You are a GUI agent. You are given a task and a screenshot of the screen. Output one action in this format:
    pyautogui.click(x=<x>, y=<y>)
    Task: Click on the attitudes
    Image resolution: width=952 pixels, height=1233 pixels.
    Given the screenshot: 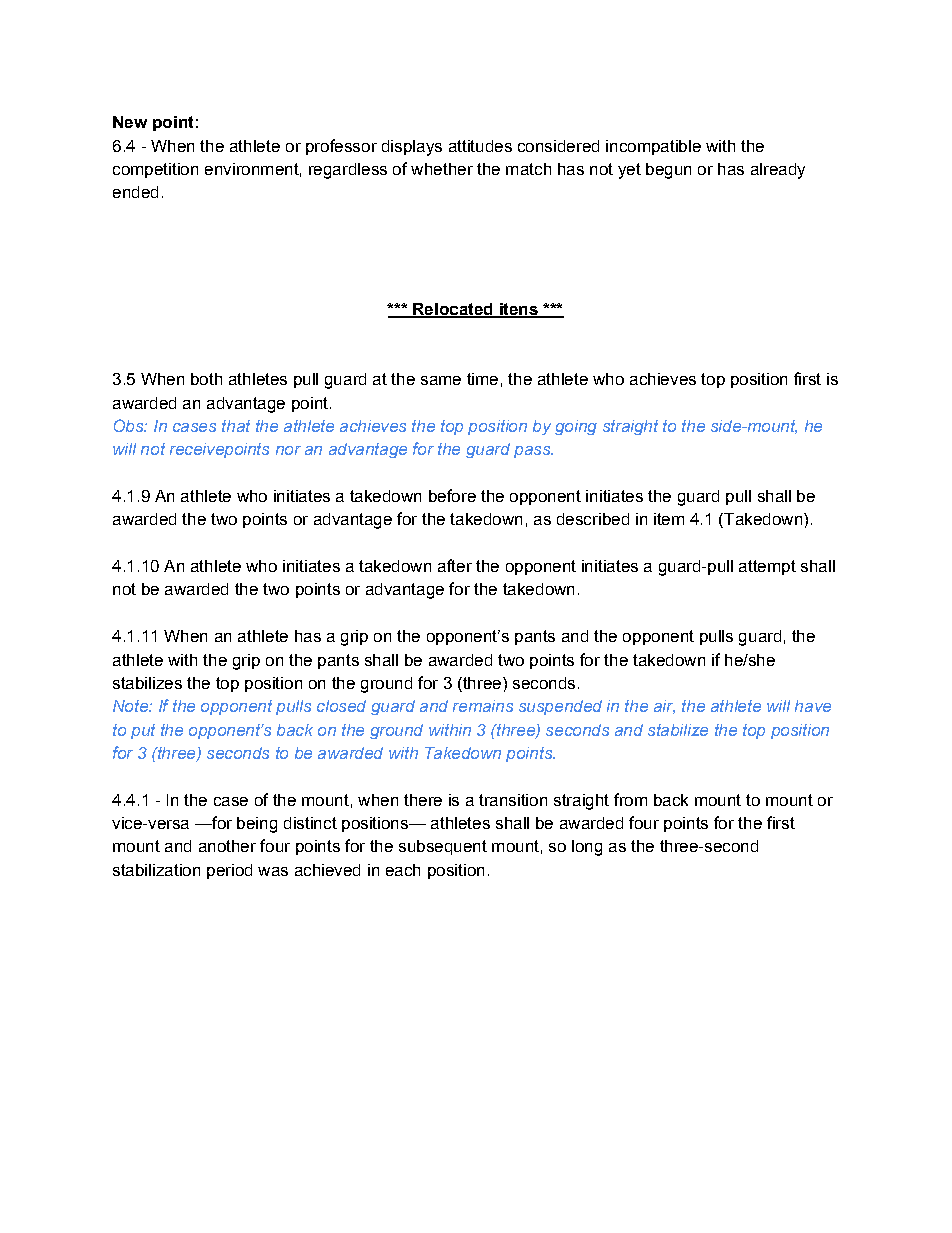 What is the action you would take?
    pyautogui.click(x=480, y=146)
